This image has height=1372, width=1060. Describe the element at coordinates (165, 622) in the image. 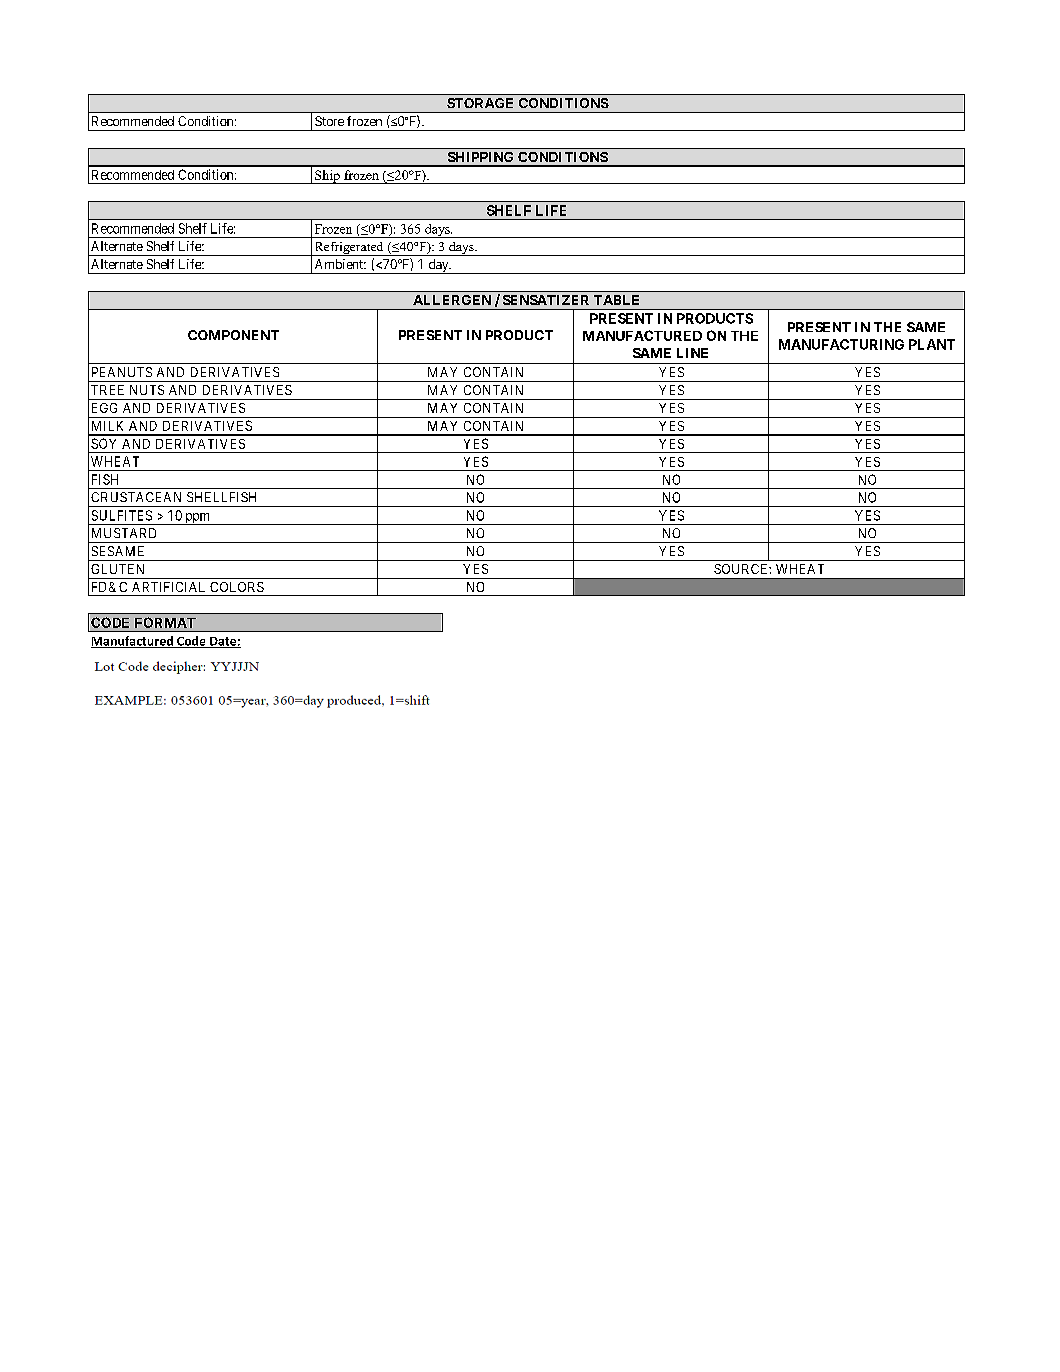

I see `FORMAT` at that location.
